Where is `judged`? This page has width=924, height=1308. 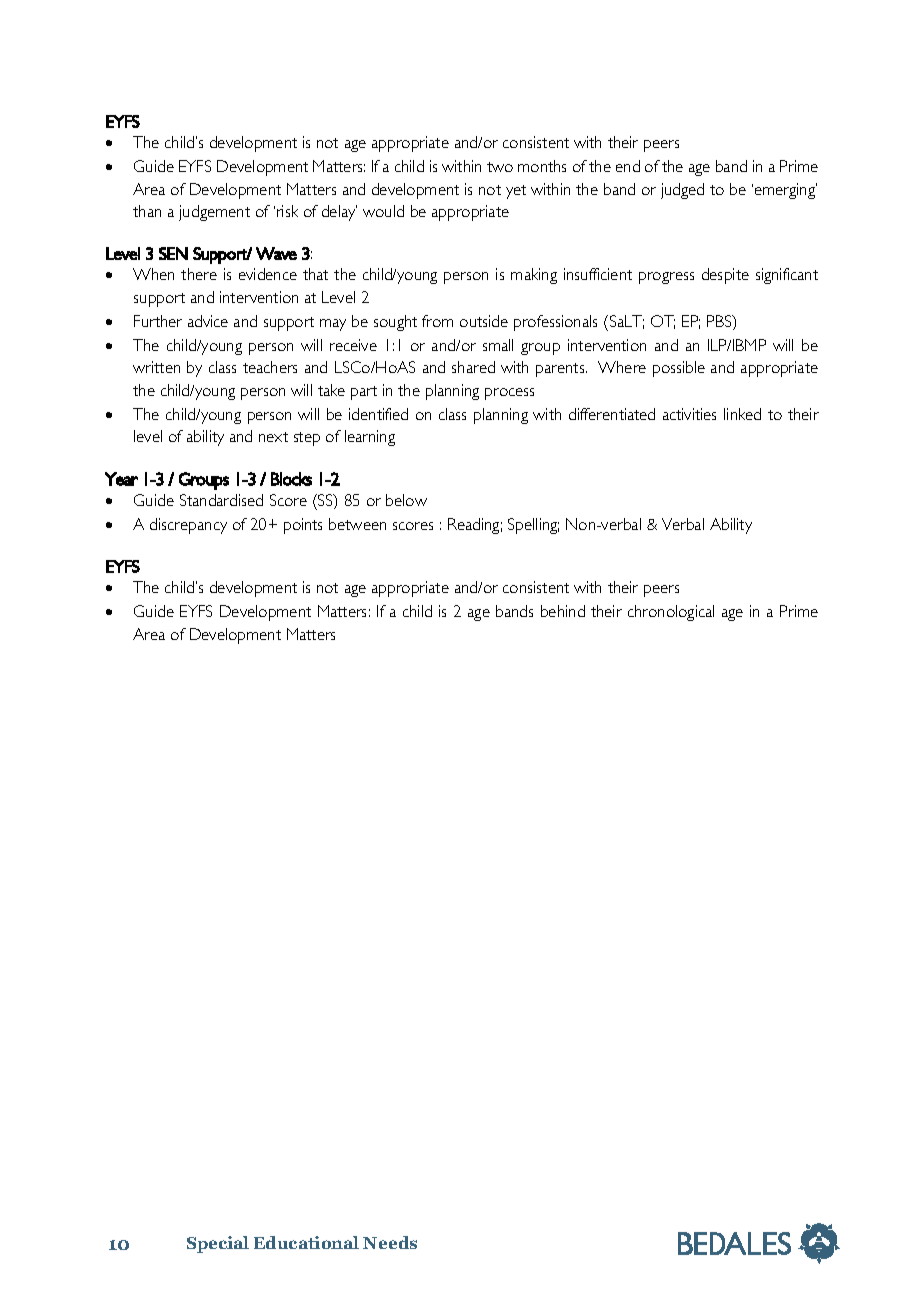
judged is located at coordinates (682, 191).
